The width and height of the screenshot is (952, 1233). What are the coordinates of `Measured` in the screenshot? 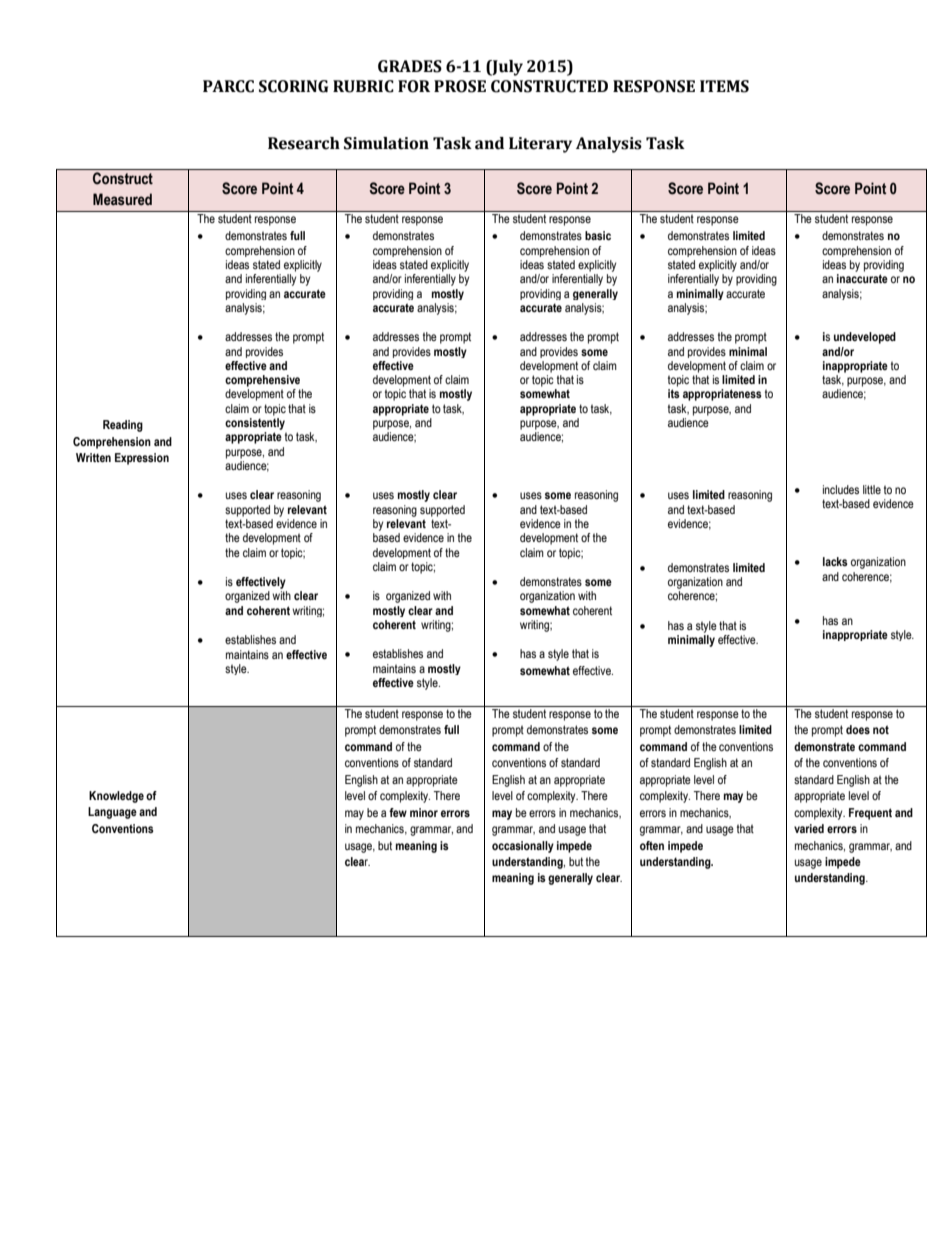 It's located at (122, 199).
